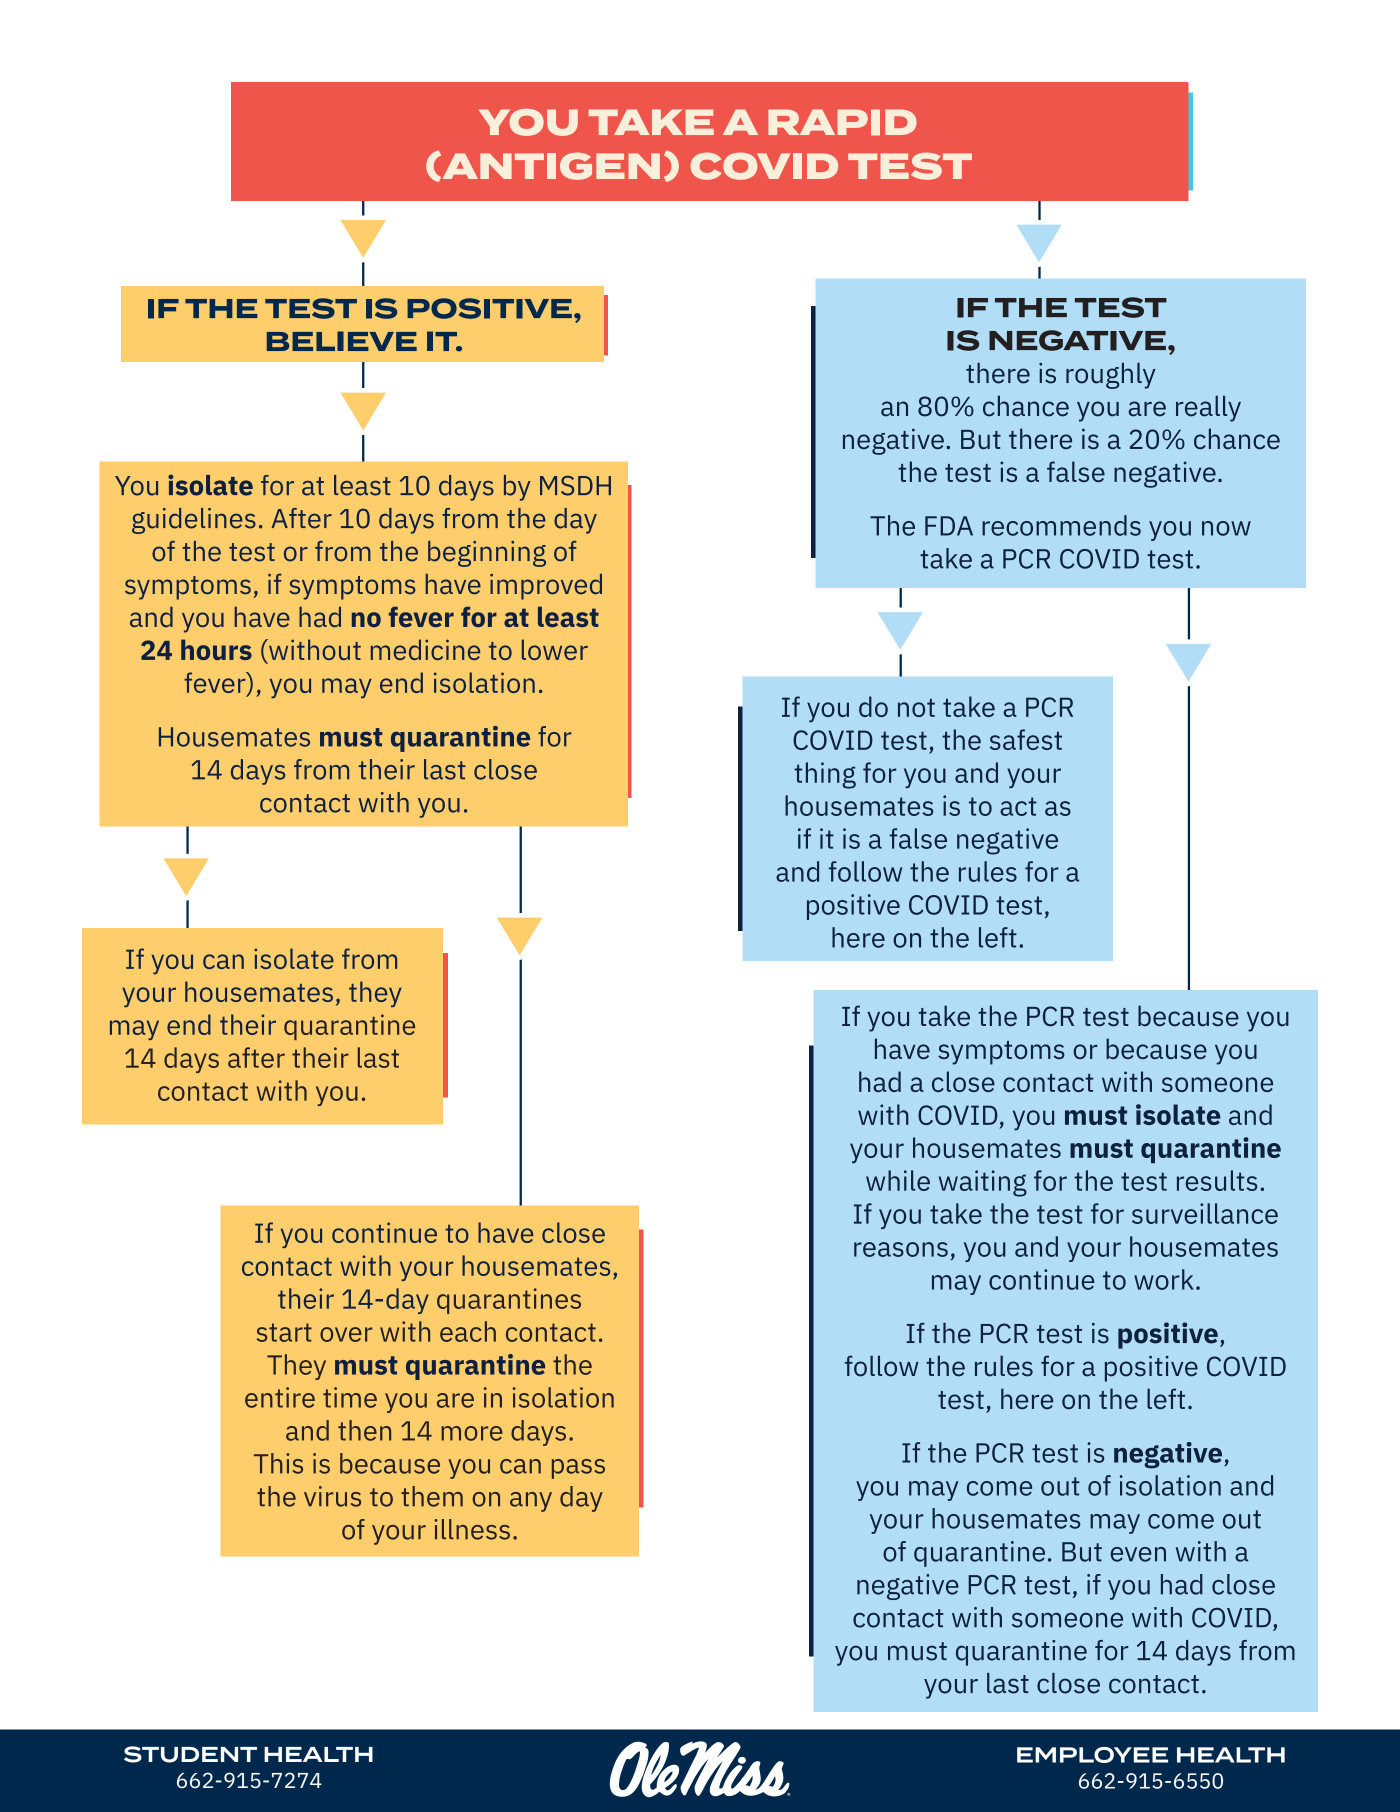 This screenshot has height=1812, width=1400. I want to click on not, so click(916, 708).
